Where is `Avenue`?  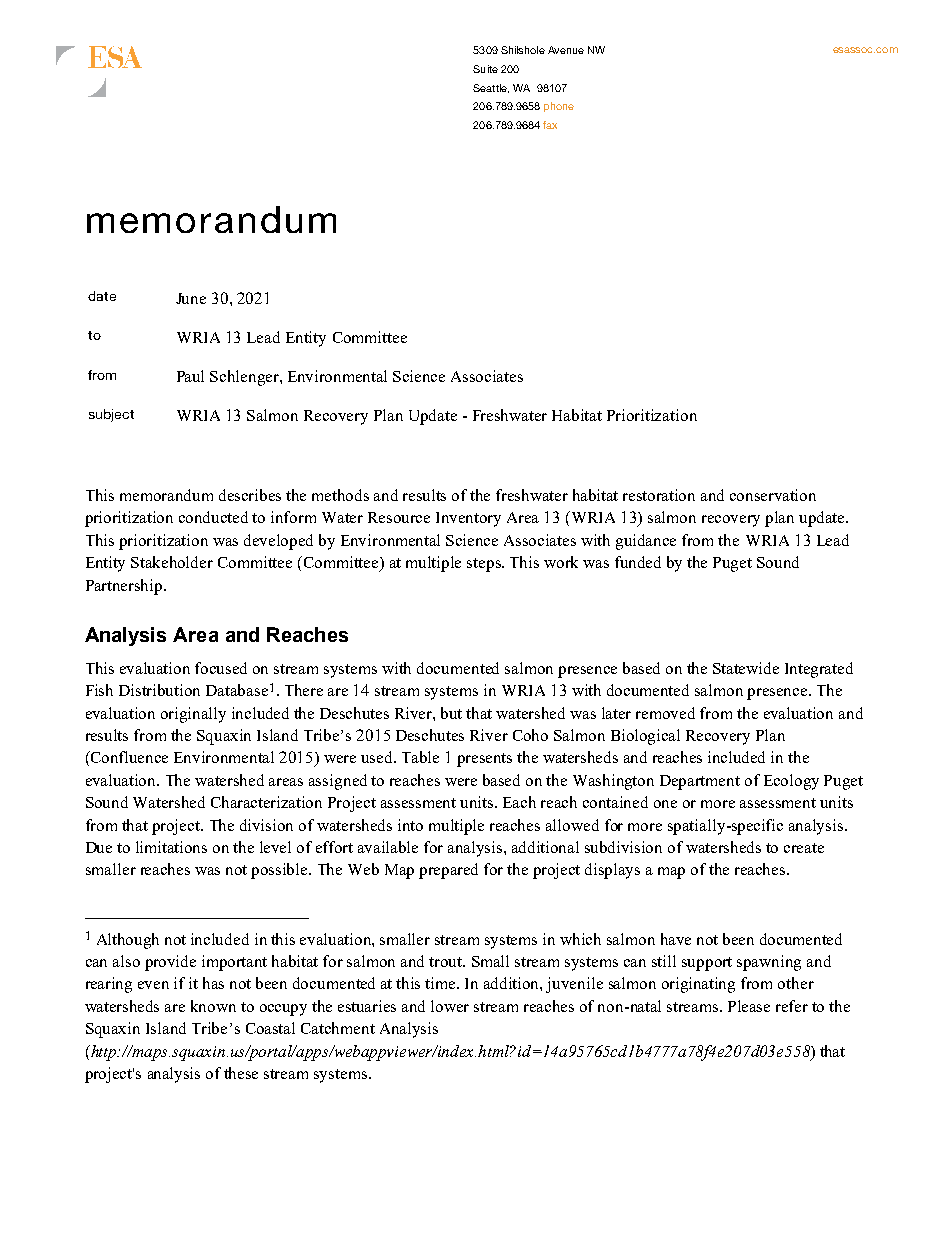
Avenue is located at coordinates (566, 50).
